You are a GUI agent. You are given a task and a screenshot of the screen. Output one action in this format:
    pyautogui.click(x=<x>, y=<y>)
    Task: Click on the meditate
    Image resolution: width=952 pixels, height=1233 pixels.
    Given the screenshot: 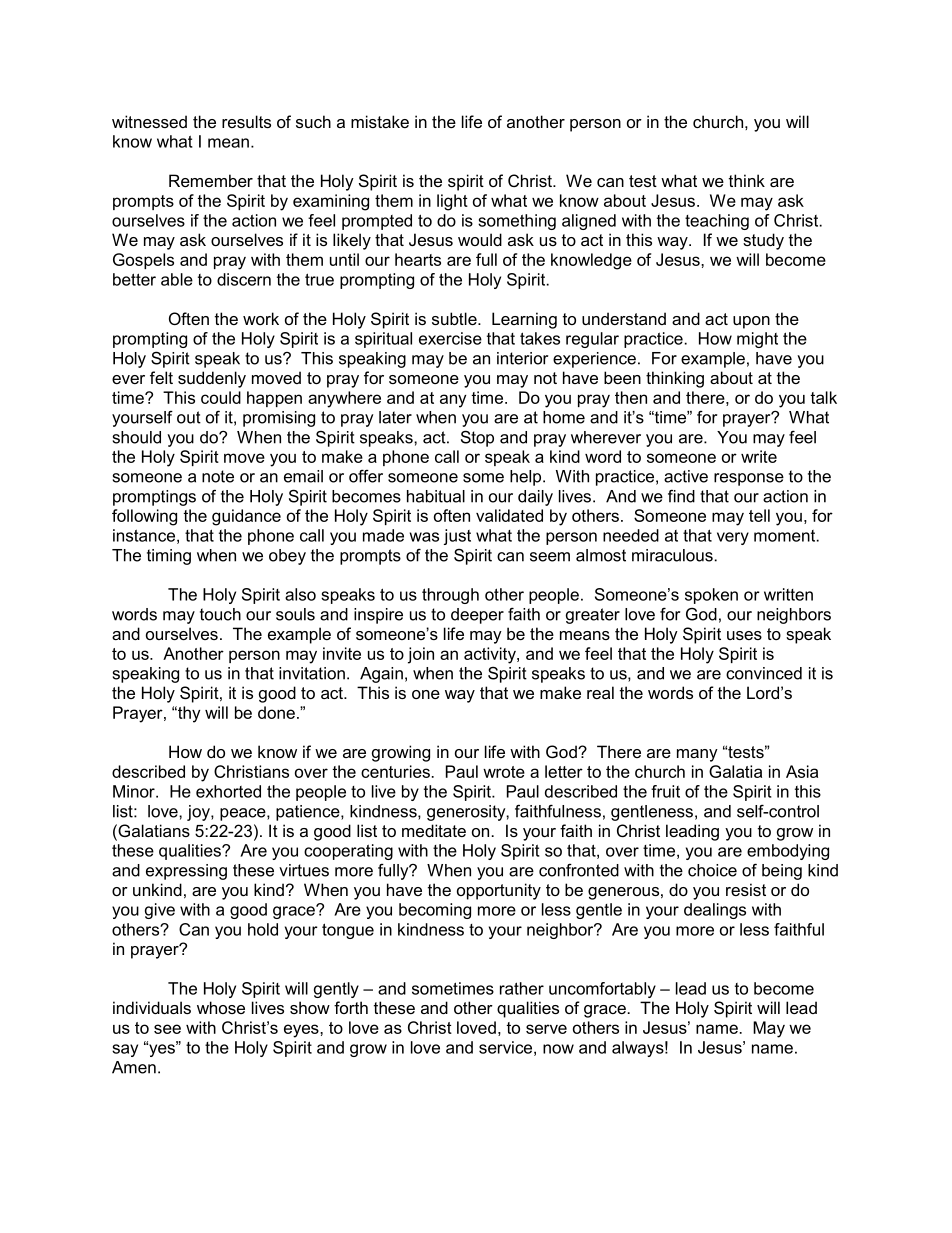 What is the action you would take?
    pyautogui.click(x=434, y=830)
